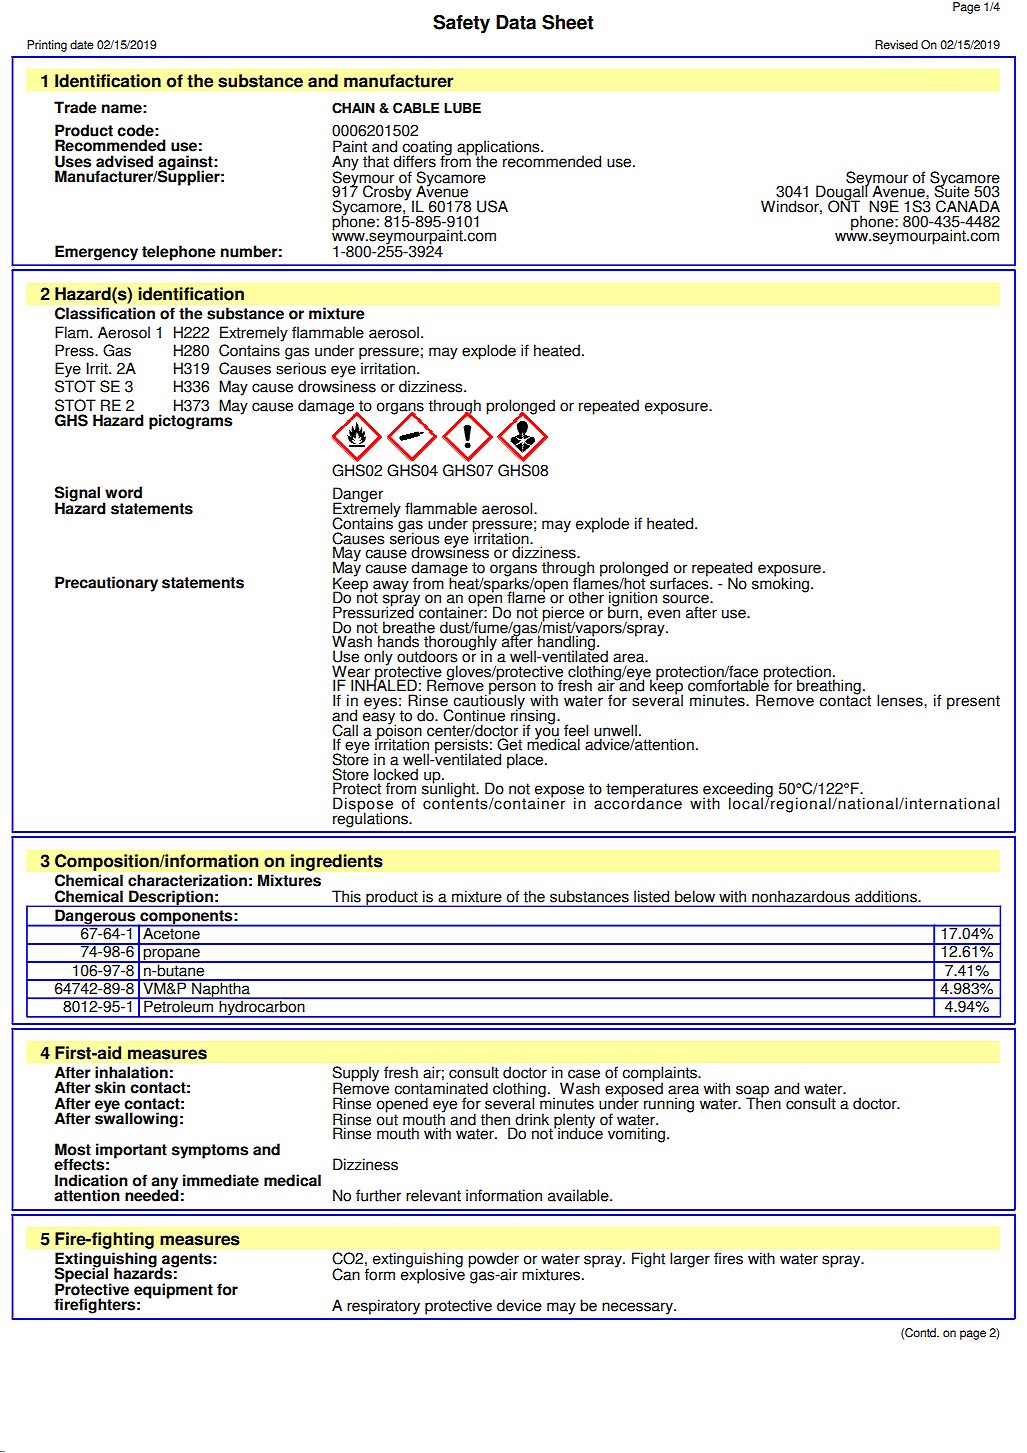 The image size is (1027, 1453). What do you see at coordinates (738, 791) in the image?
I see `exceeding` at bounding box center [738, 791].
